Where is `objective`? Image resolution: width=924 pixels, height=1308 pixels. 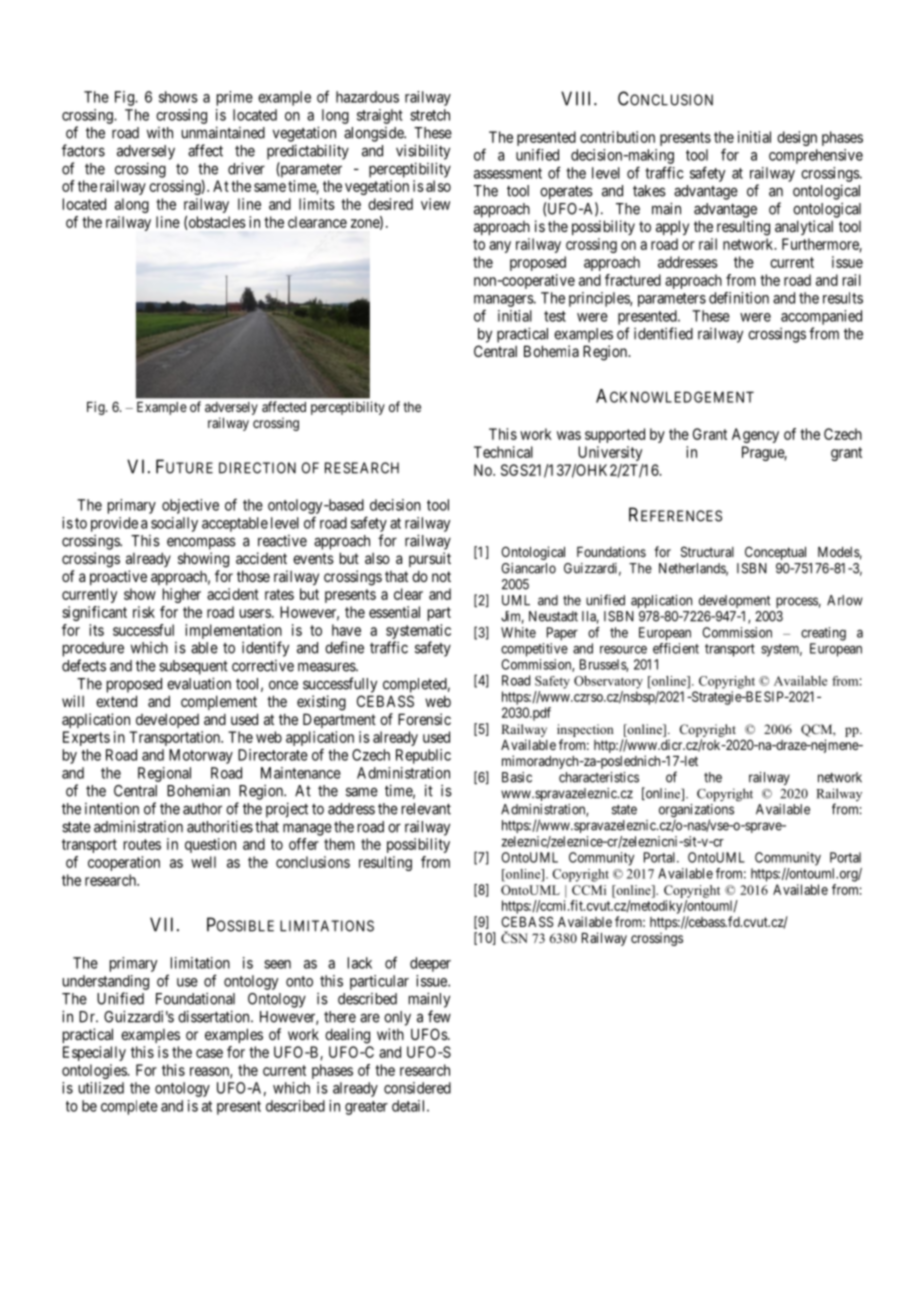
objective is located at coordinates (190, 506).
